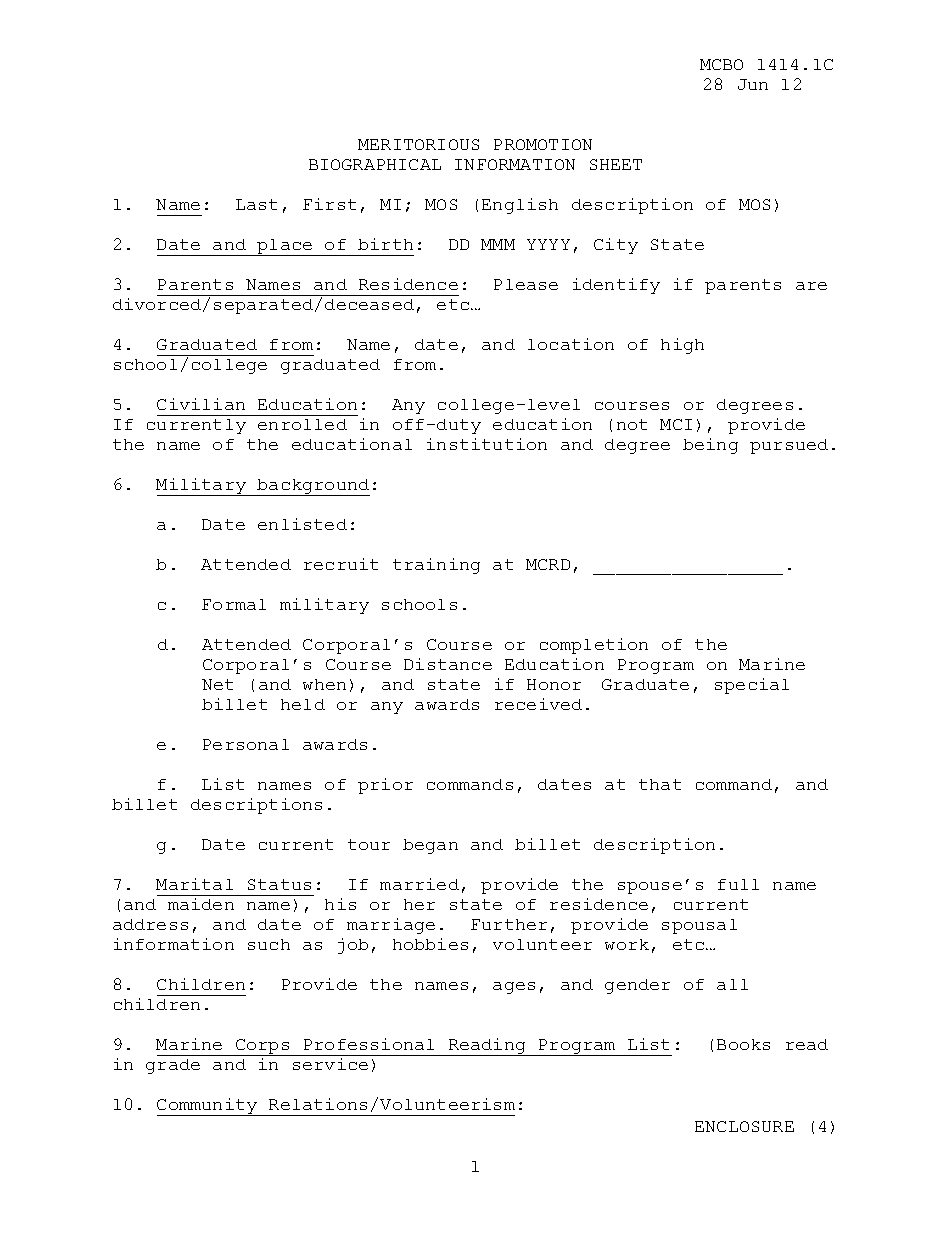 The width and height of the screenshot is (952, 1233). Describe the element at coordinates (418, 144) in the screenshot. I see `MERITORIOUS` at that location.
